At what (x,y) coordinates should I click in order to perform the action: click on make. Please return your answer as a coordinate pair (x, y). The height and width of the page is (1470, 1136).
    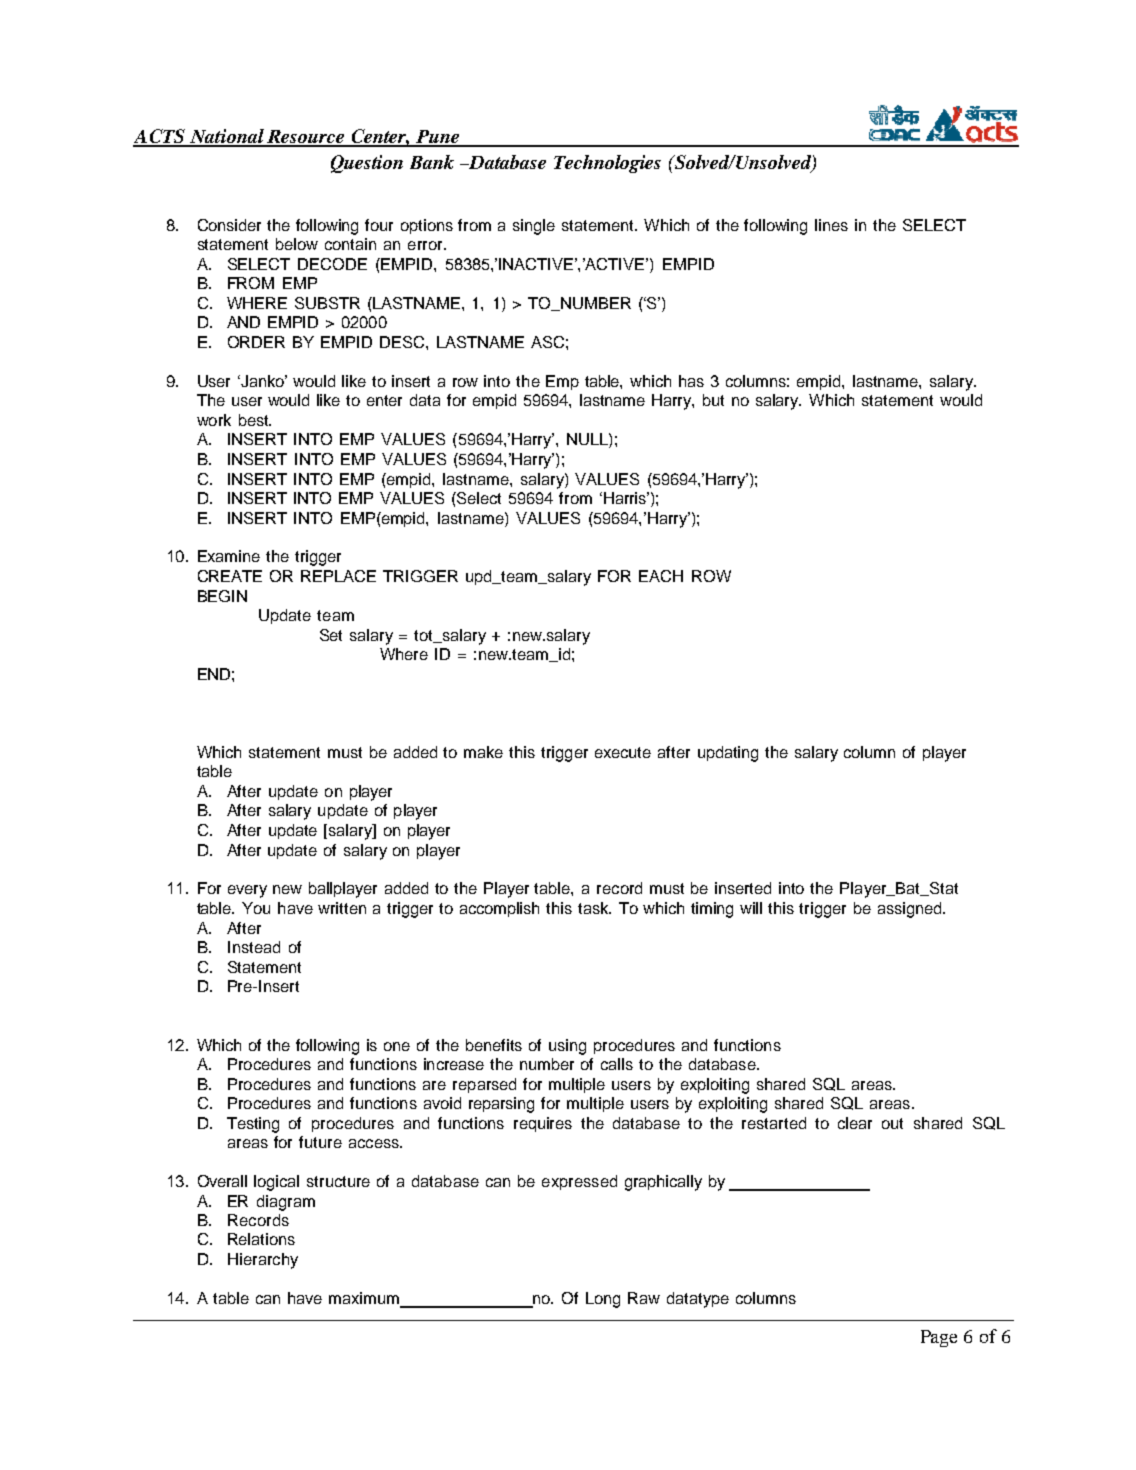
    Looking at the image, I should click on (483, 752).
